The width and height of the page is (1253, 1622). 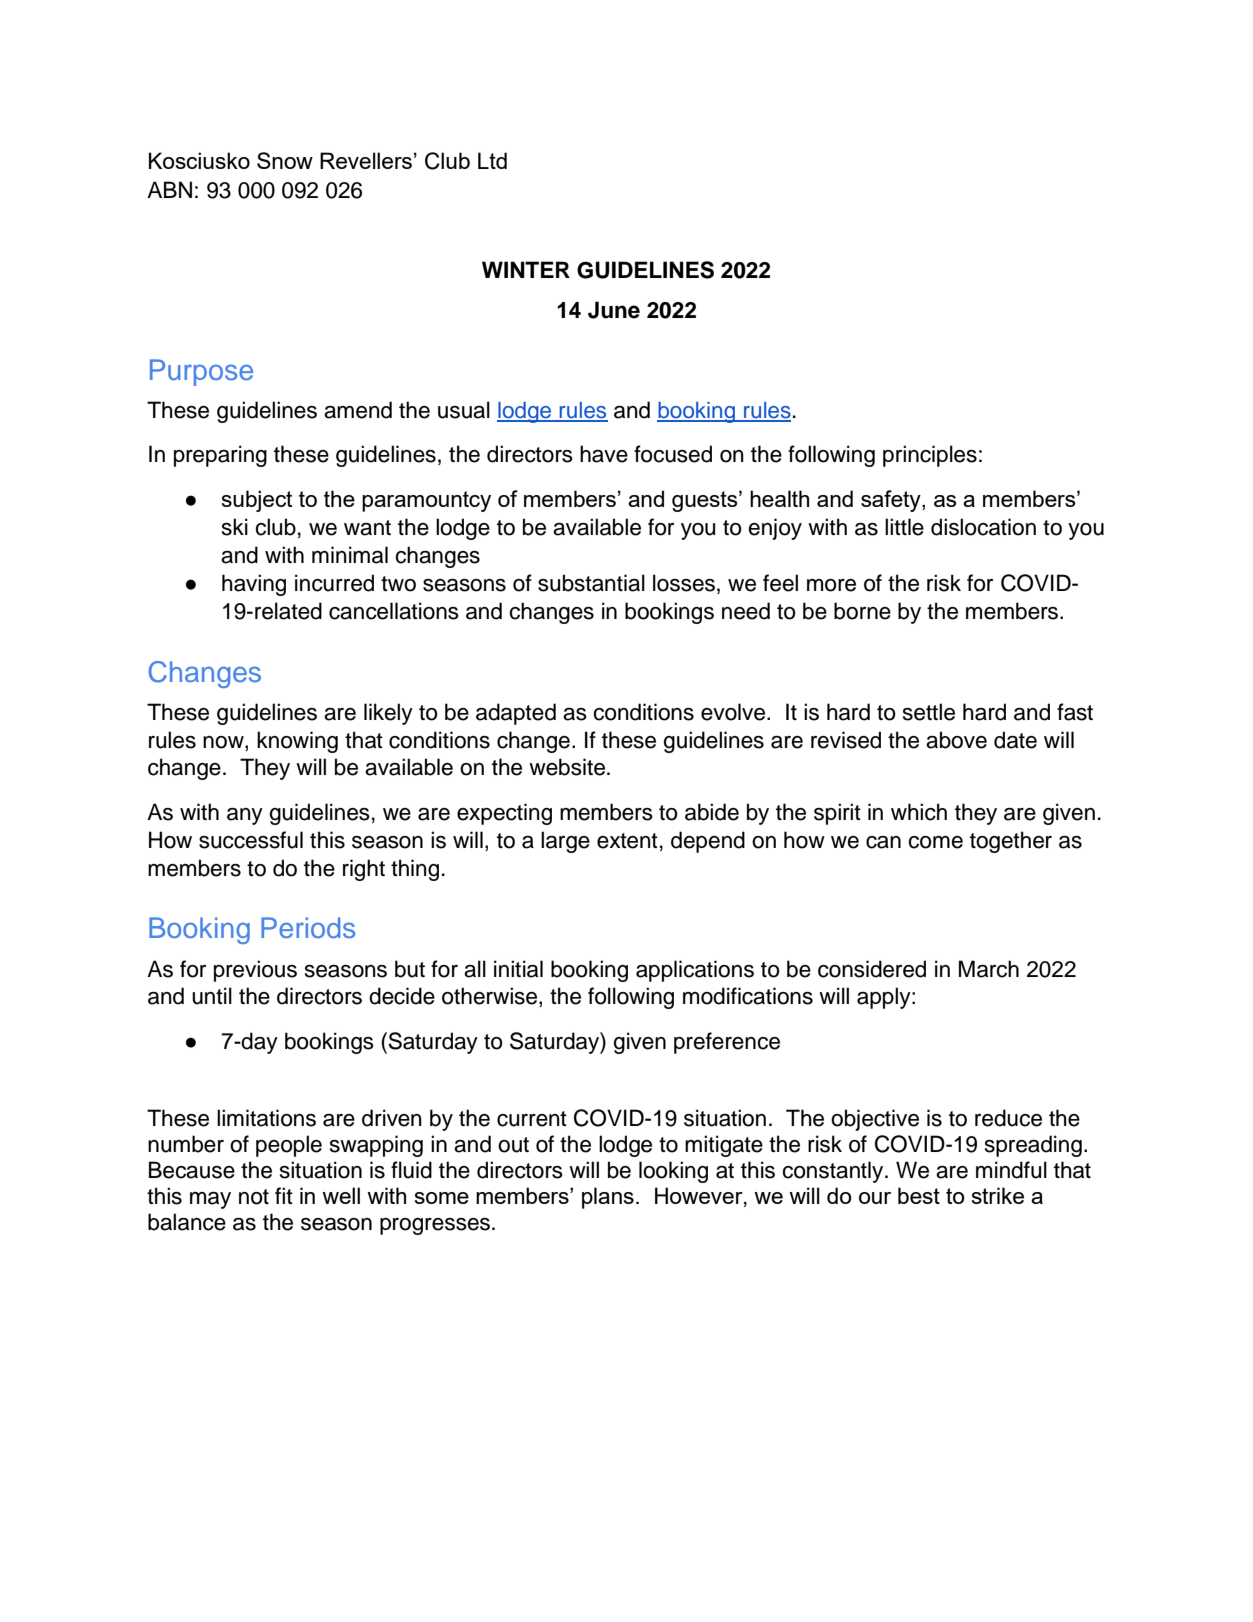 I want to click on fit, so click(x=284, y=1195).
